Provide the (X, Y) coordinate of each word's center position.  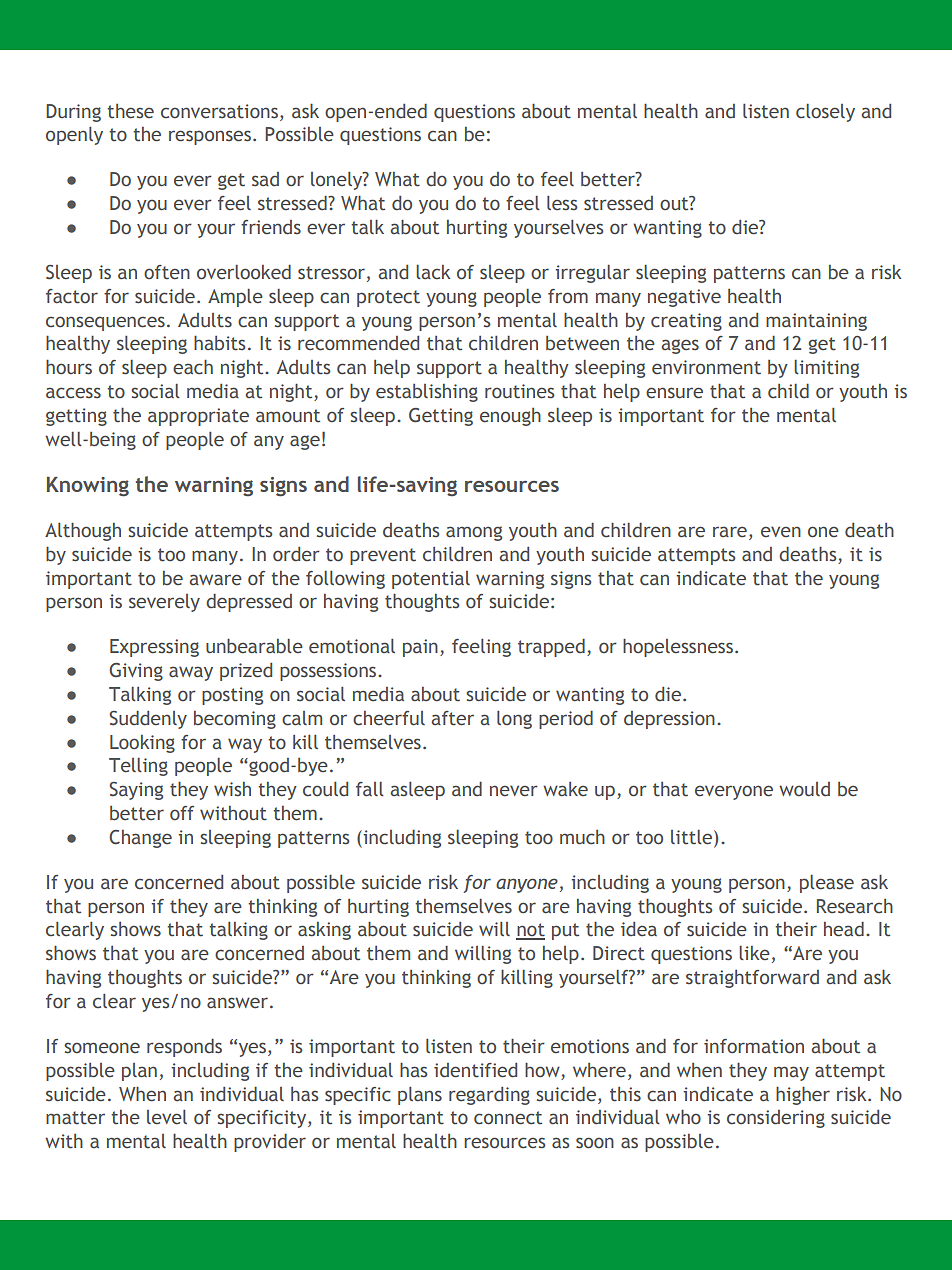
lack (433, 272)
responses (211, 137)
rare (730, 531)
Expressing (154, 648)
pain (420, 648)
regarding (489, 1096)
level (167, 1117)
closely (825, 113)
